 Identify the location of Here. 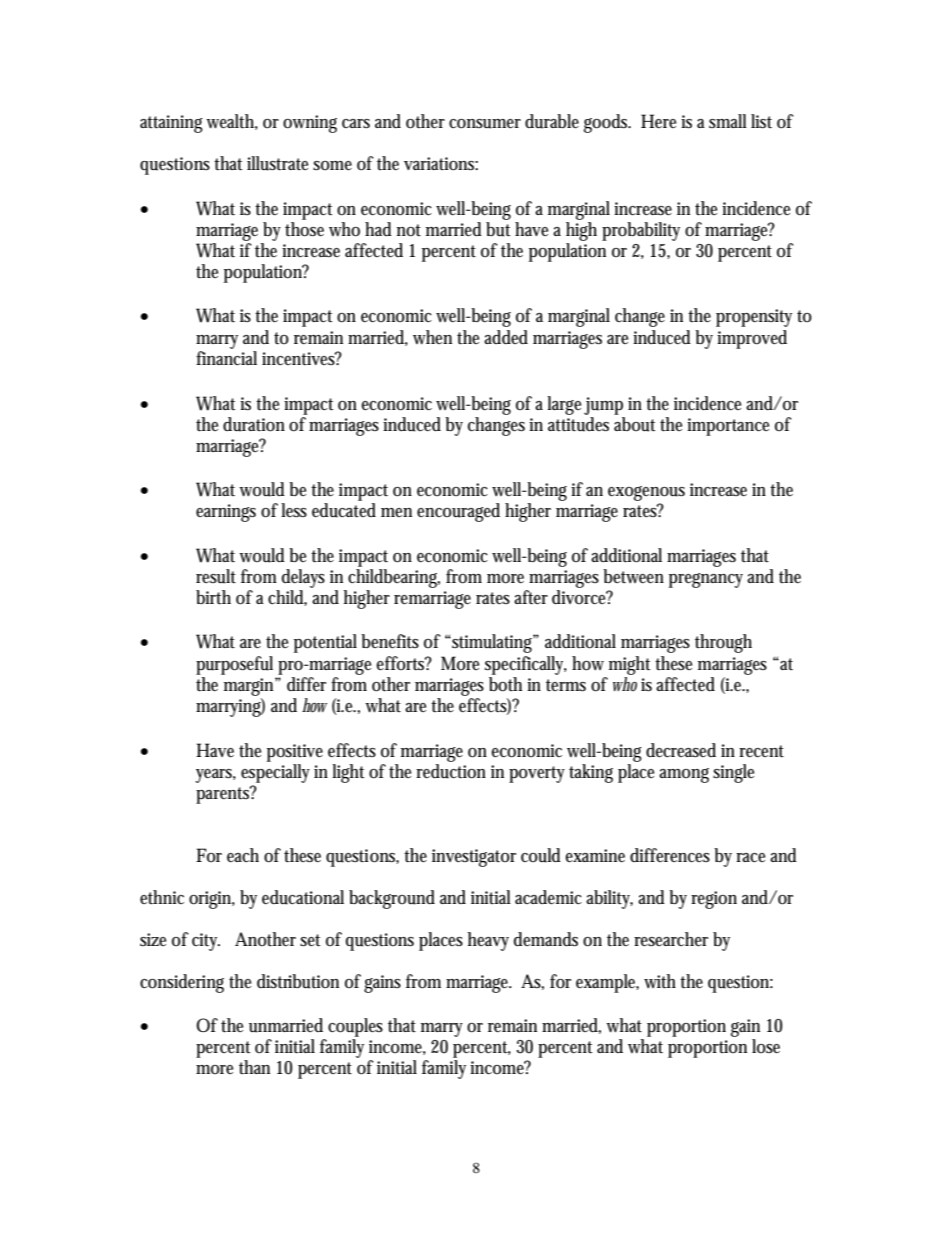
(658, 121).
